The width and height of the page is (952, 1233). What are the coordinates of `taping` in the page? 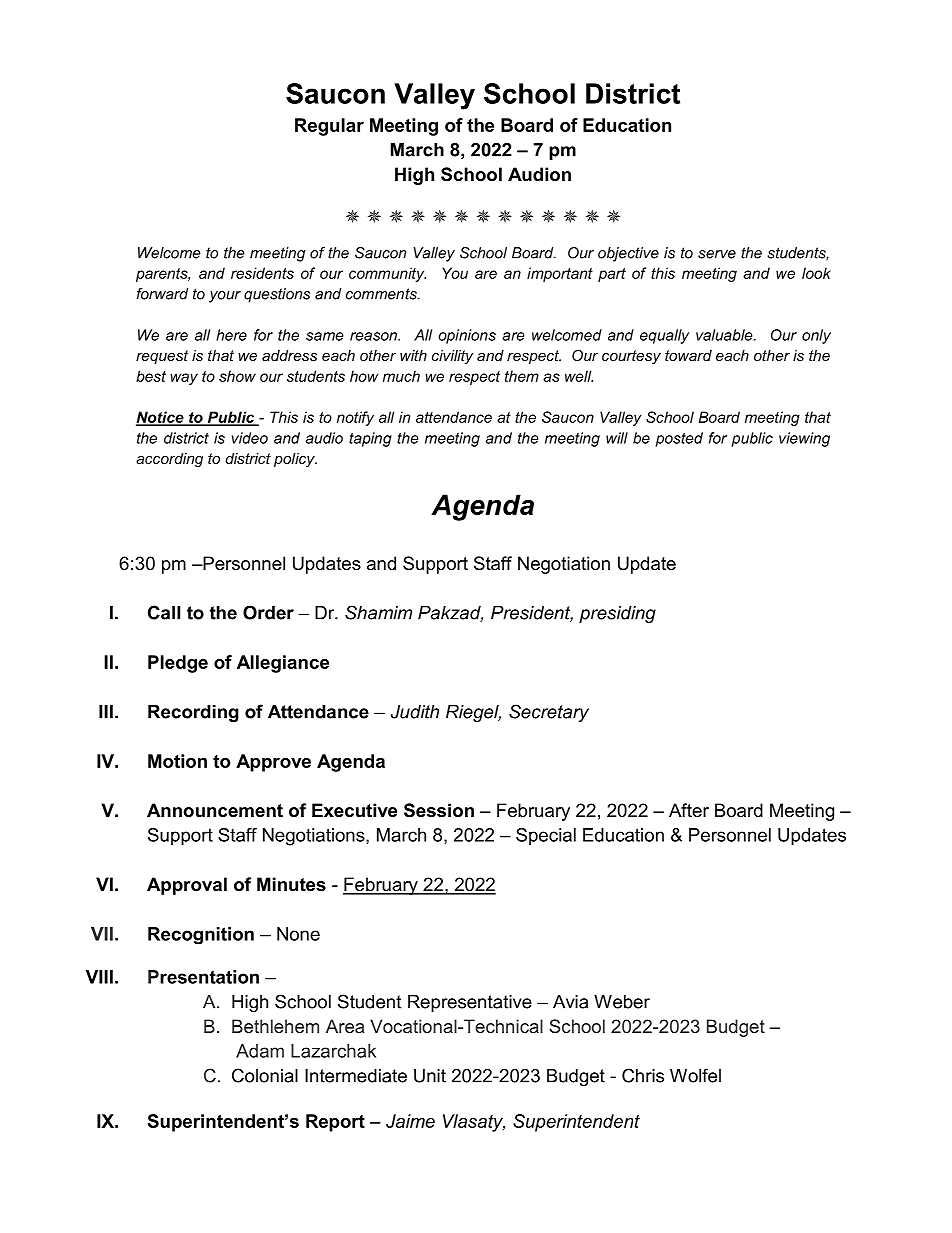 It's located at (370, 439).
